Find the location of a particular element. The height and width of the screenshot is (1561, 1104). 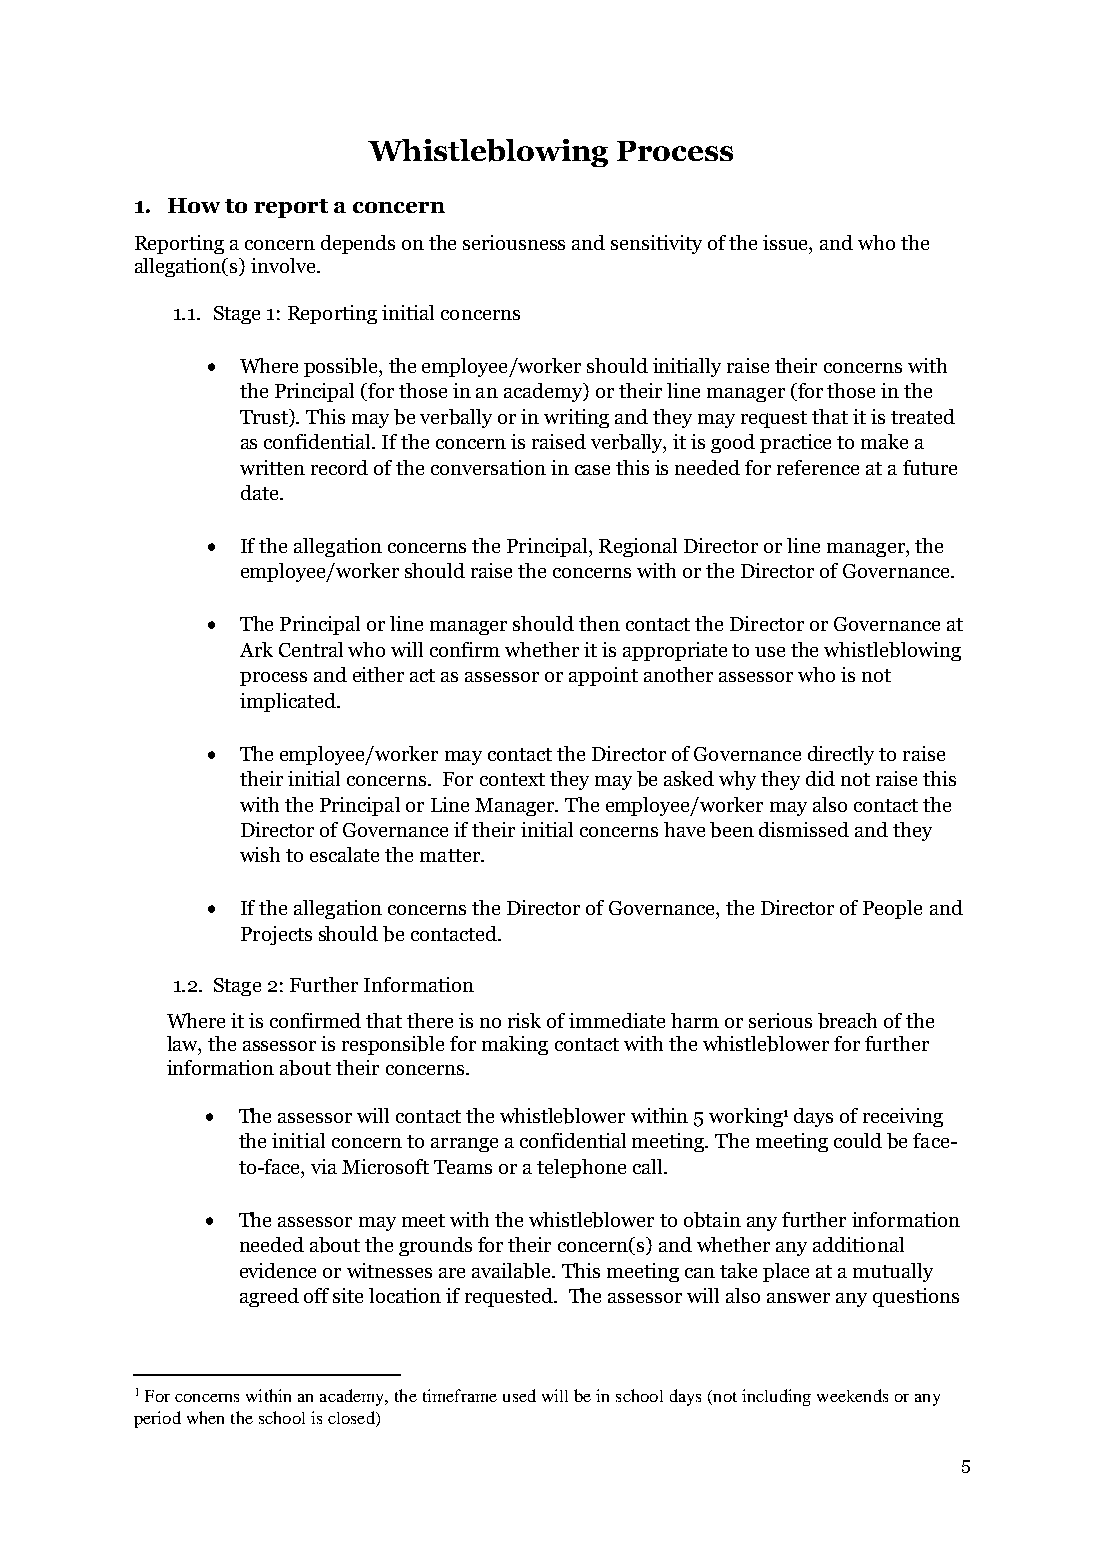

when is located at coordinates (205, 1417).
